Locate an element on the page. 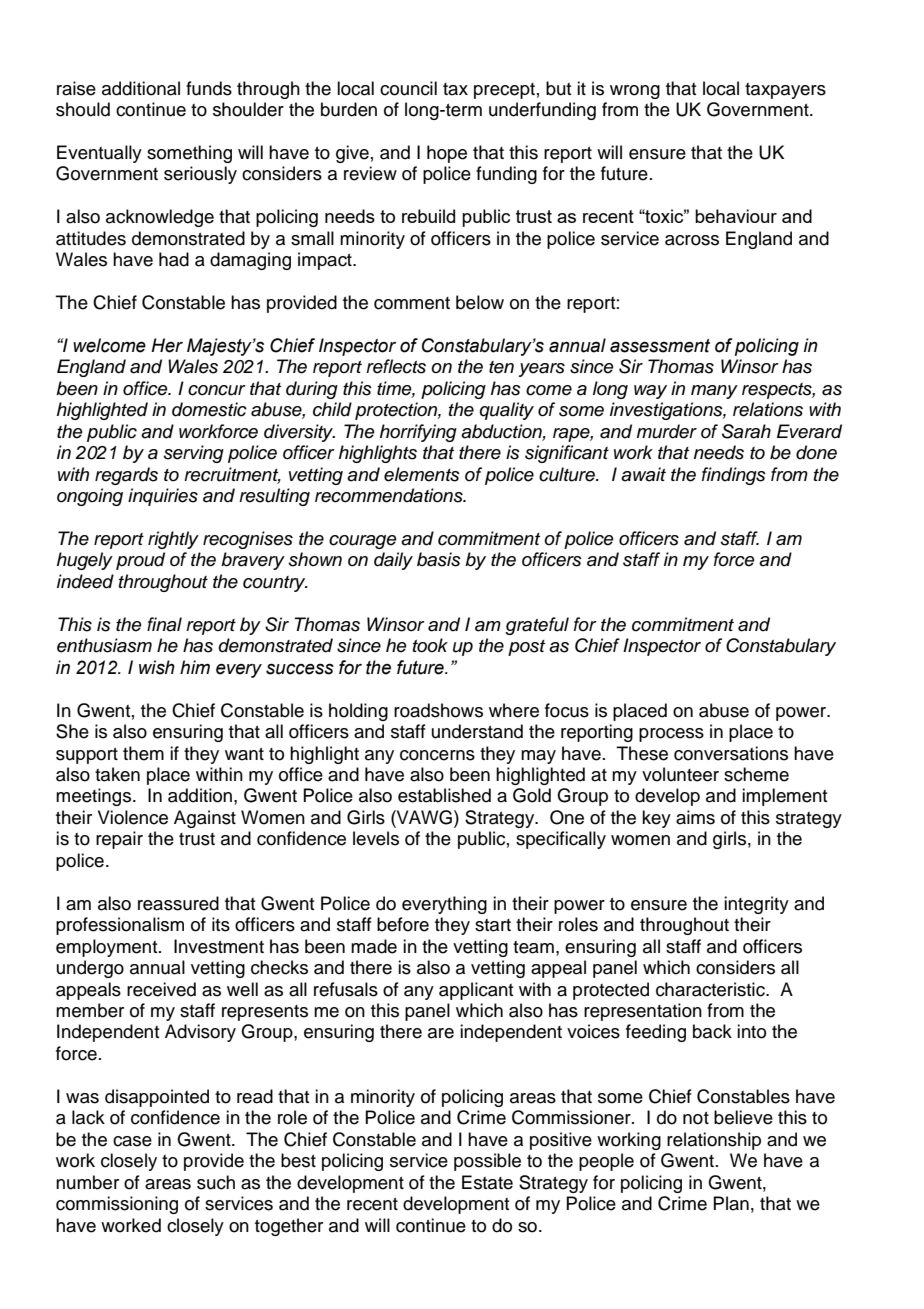  Estate is located at coordinates (487, 1182).
